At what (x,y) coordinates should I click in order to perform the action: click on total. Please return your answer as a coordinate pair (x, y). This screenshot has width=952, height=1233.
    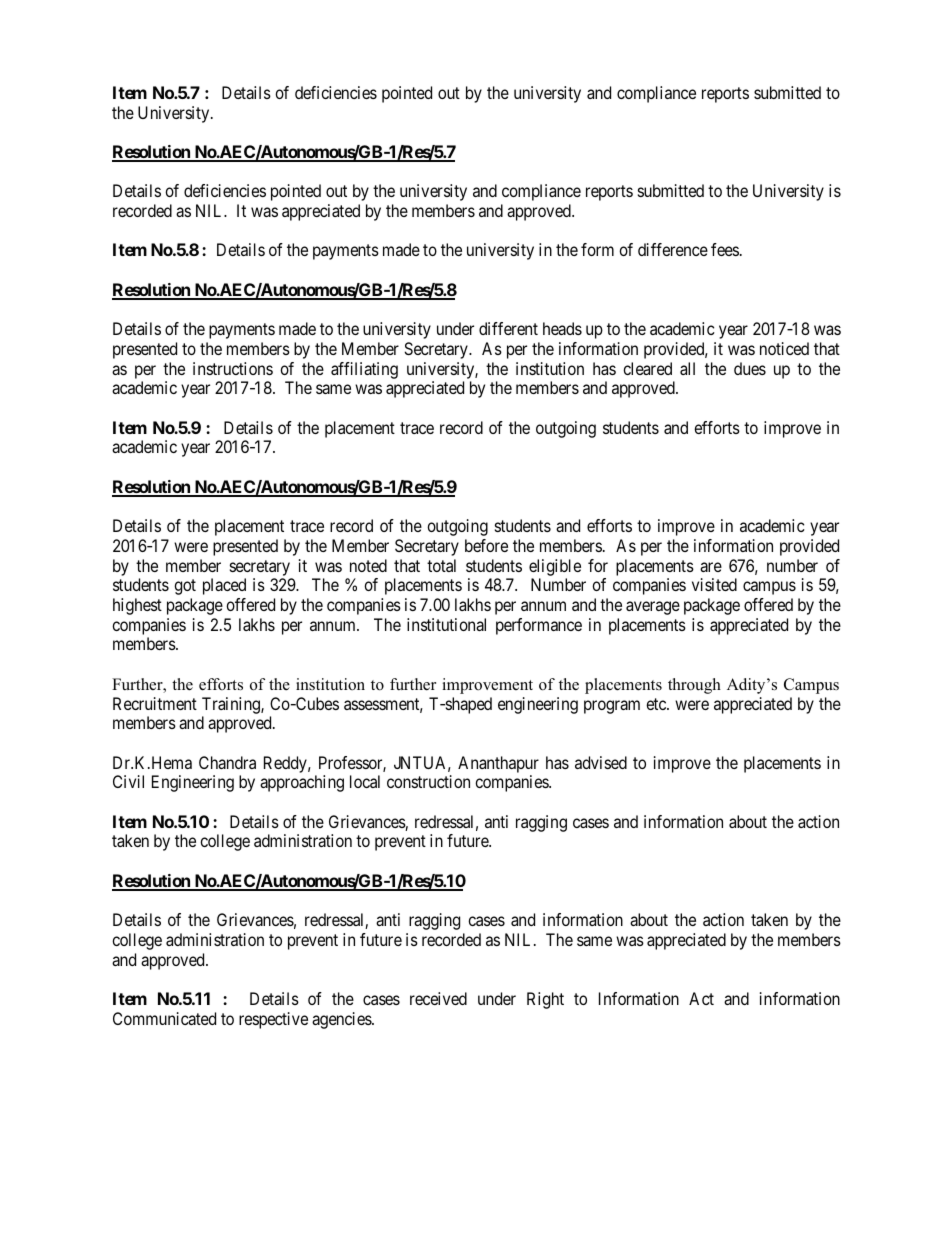
    Looking at the image, I should click on (441, 565).
